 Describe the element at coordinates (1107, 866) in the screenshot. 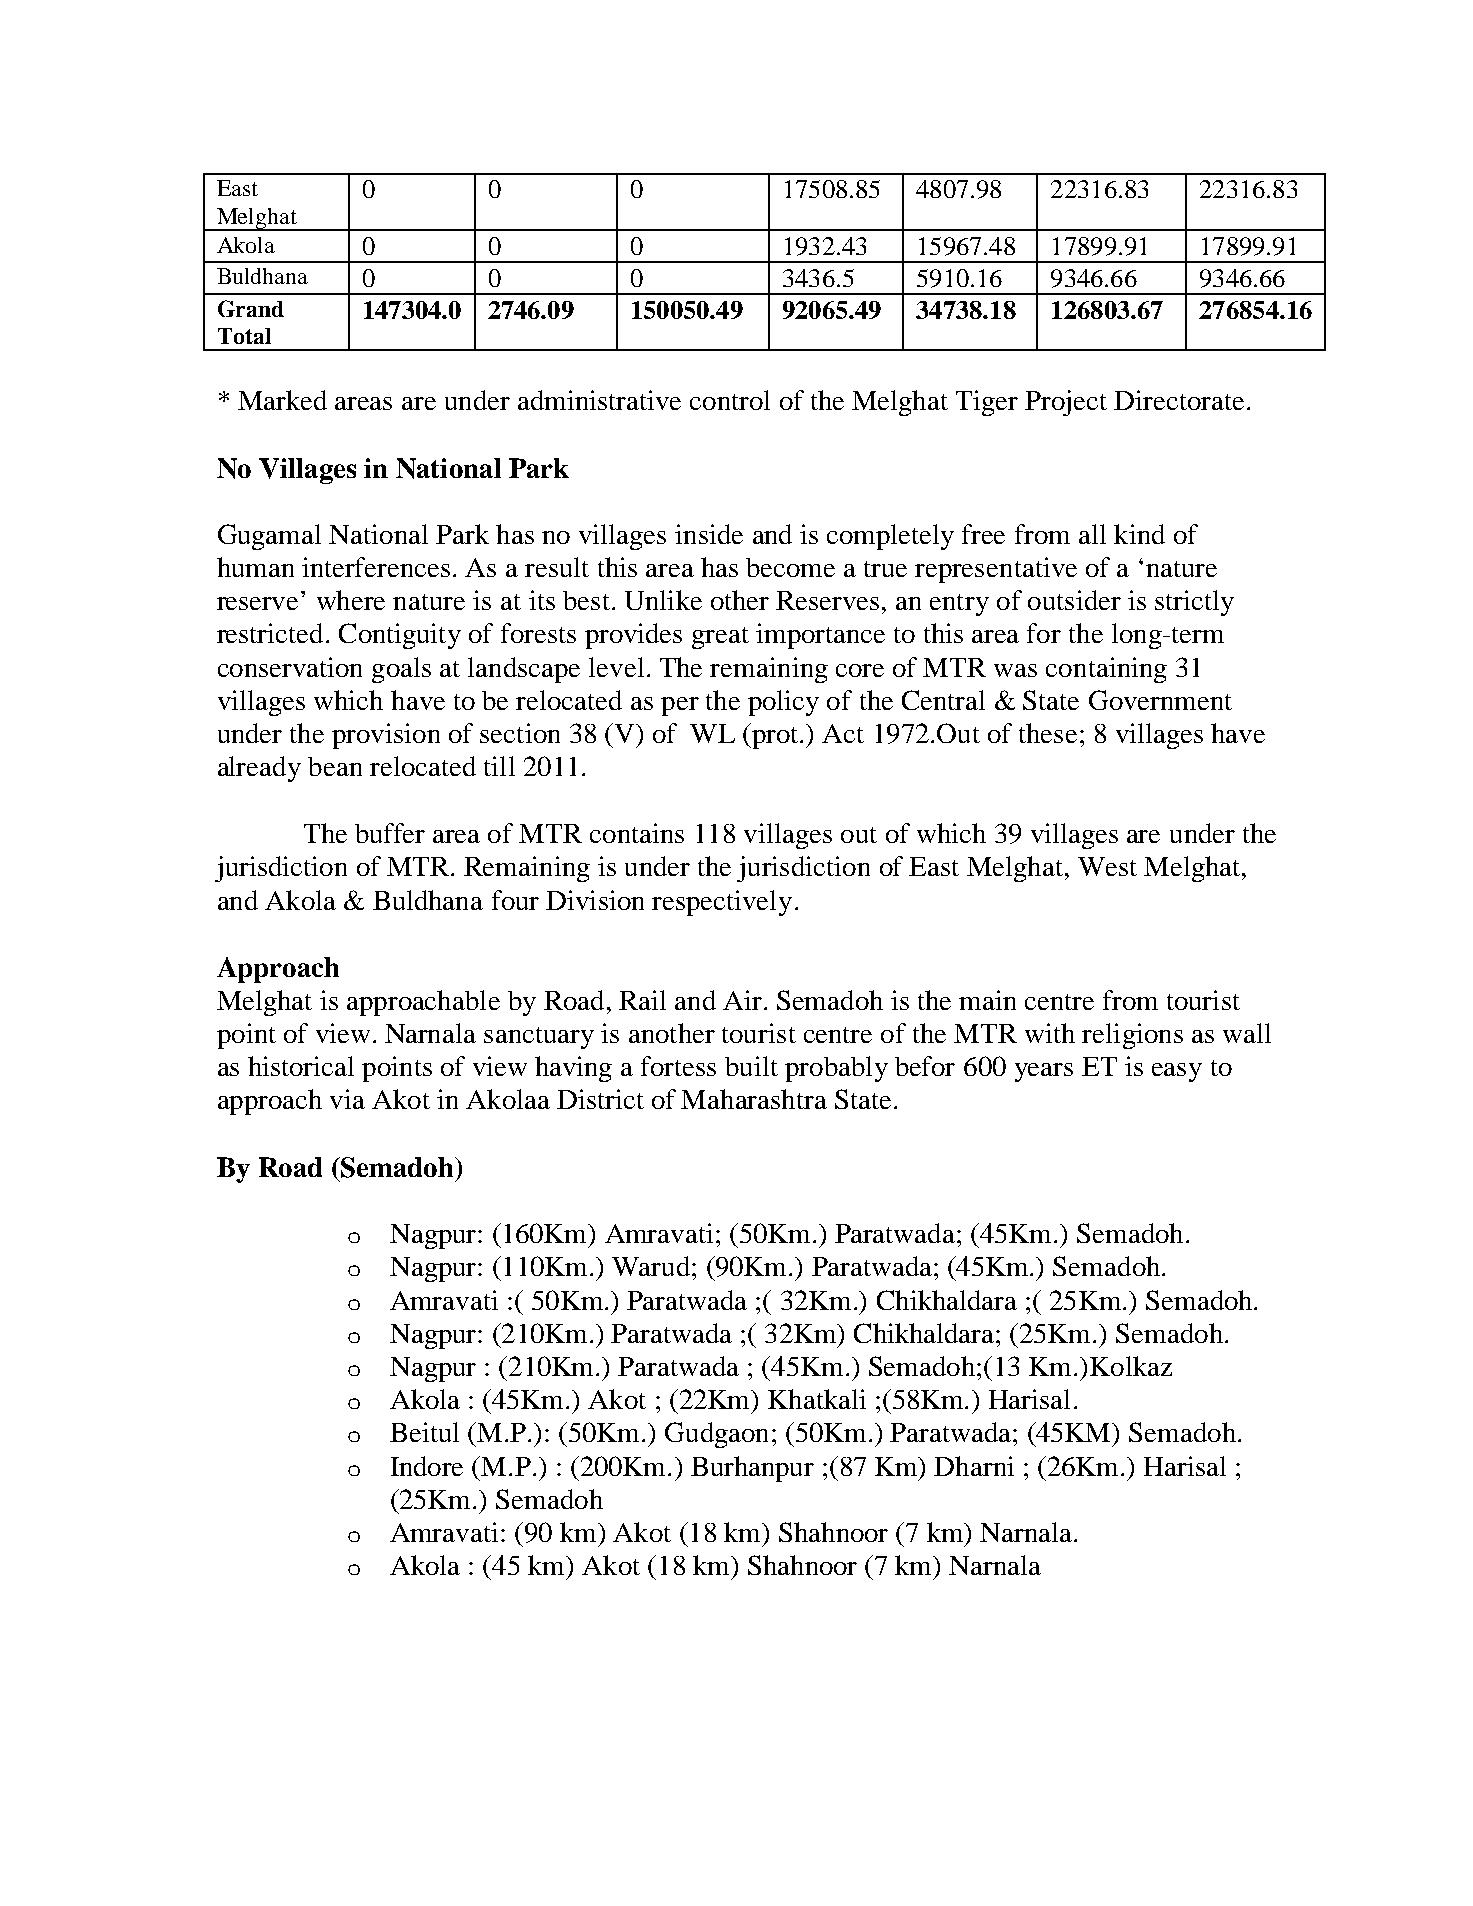

I see `West` at that location.
